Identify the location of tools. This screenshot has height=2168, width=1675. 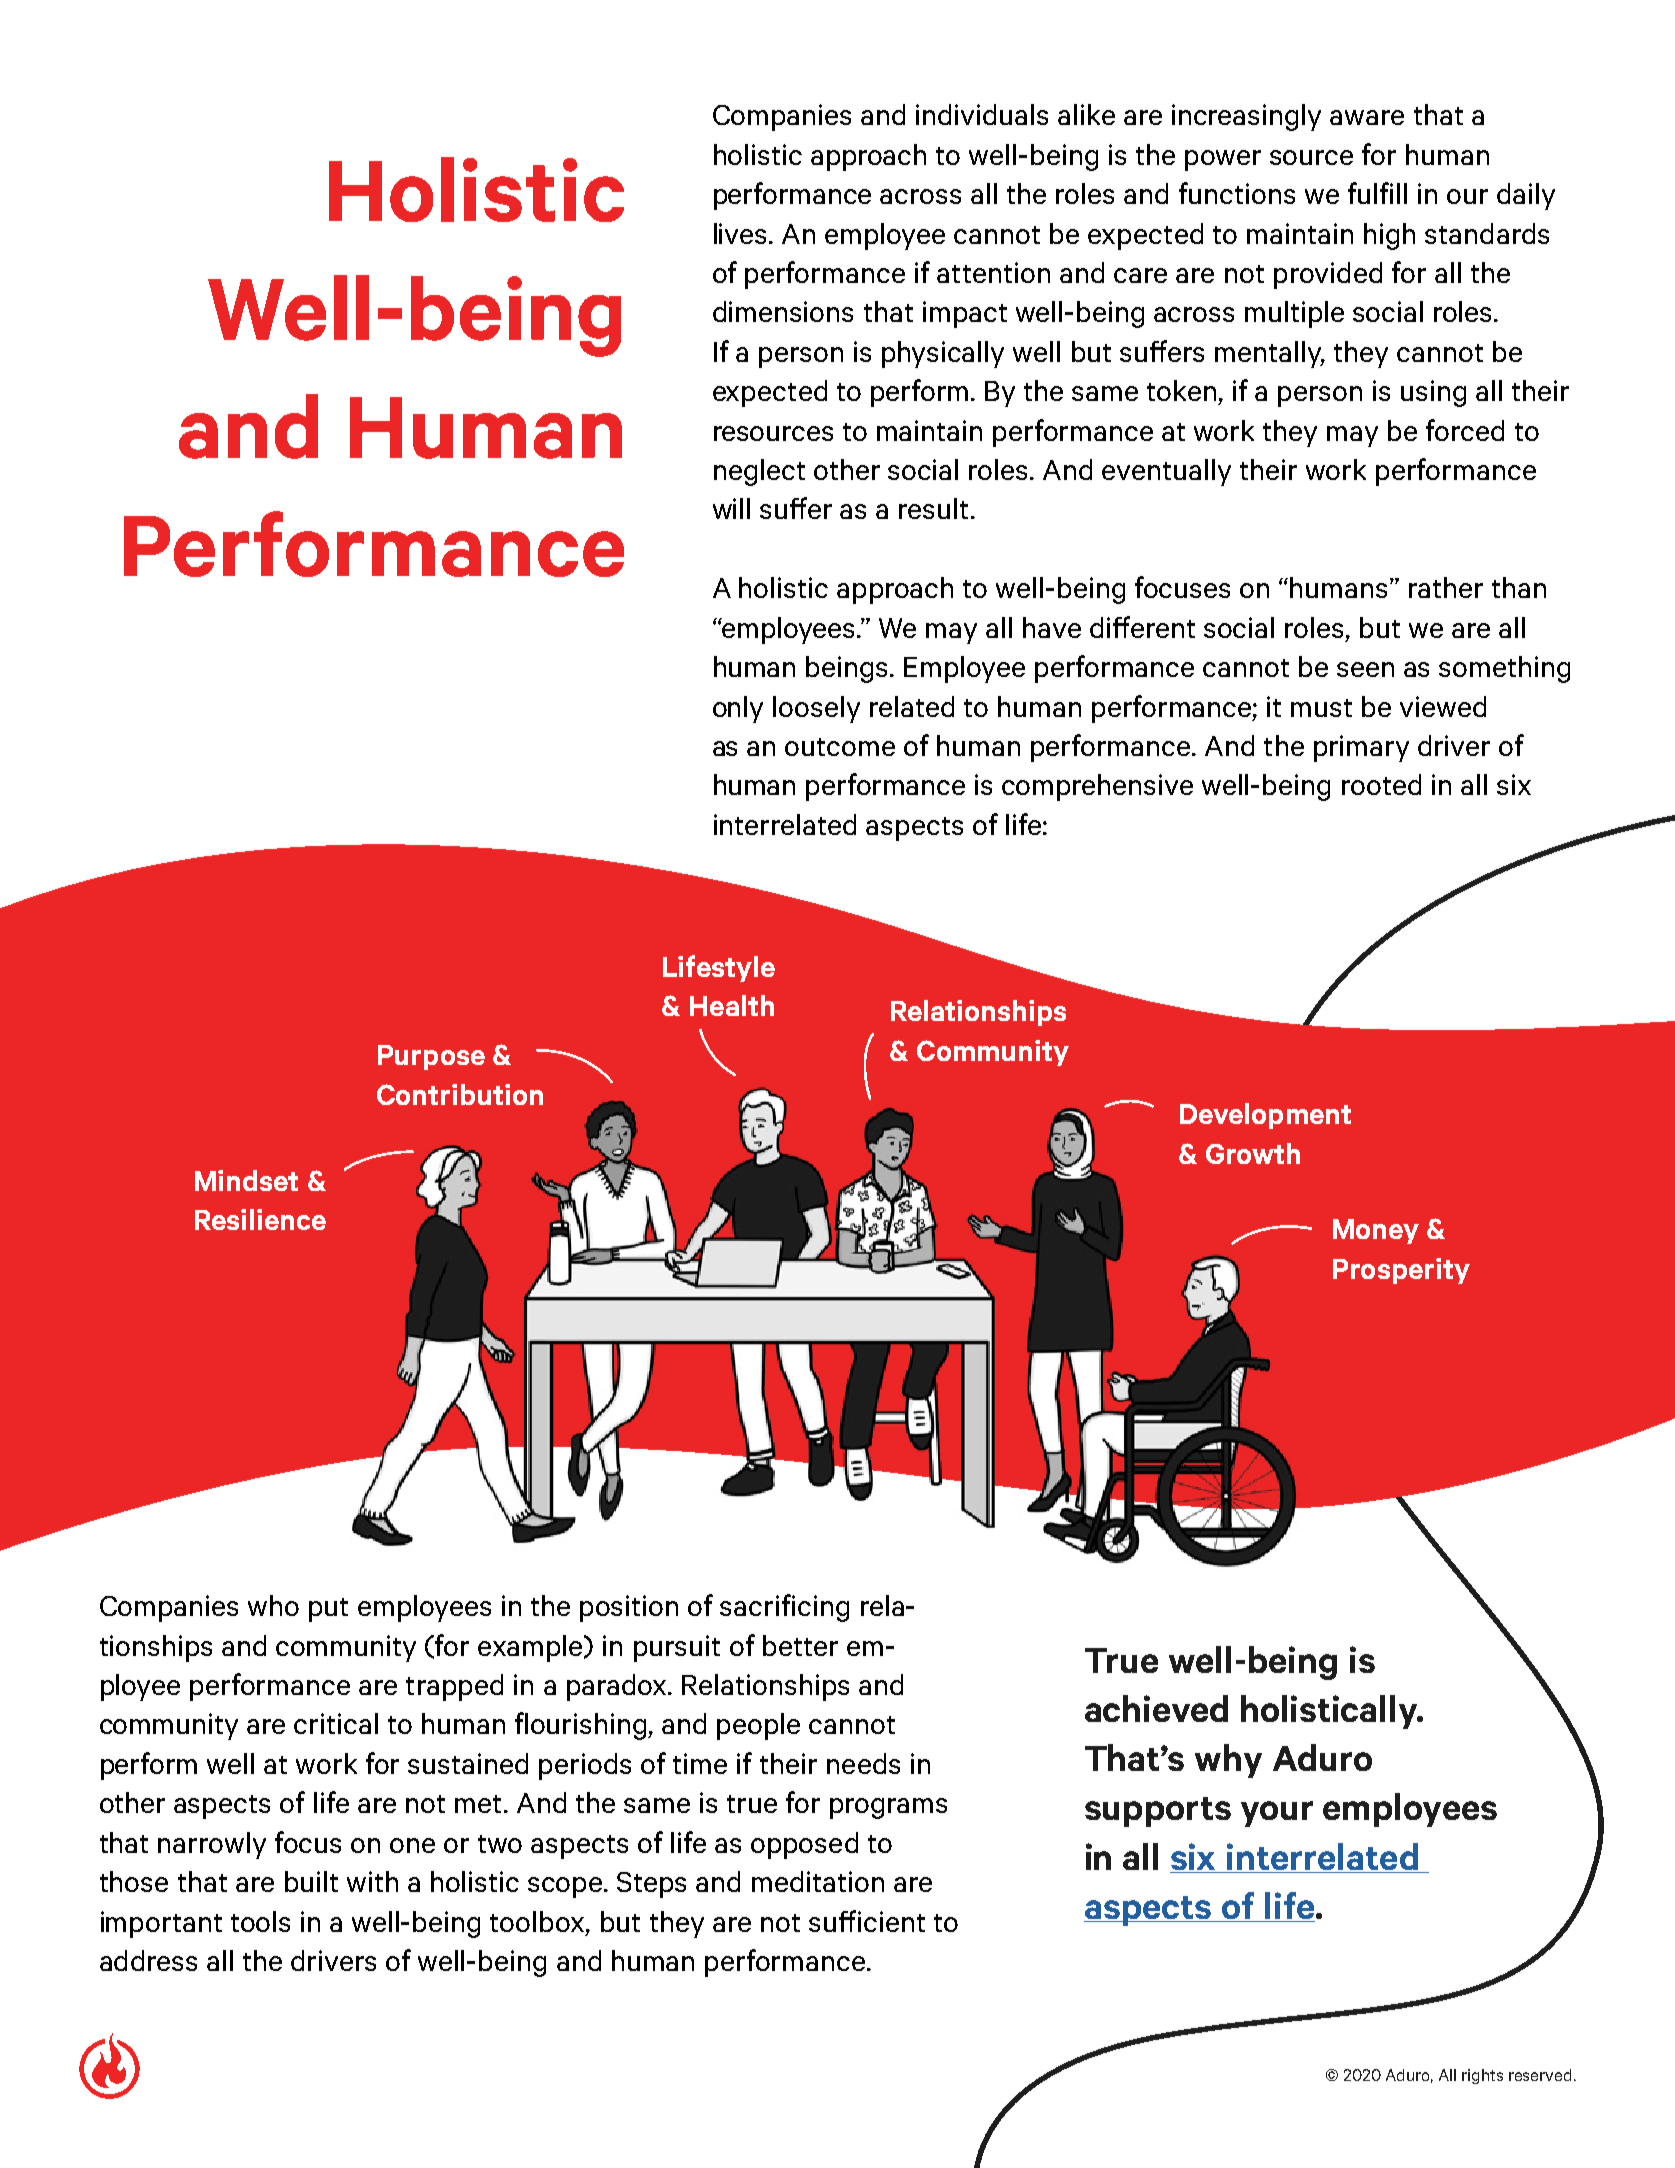
(260, 1921).
